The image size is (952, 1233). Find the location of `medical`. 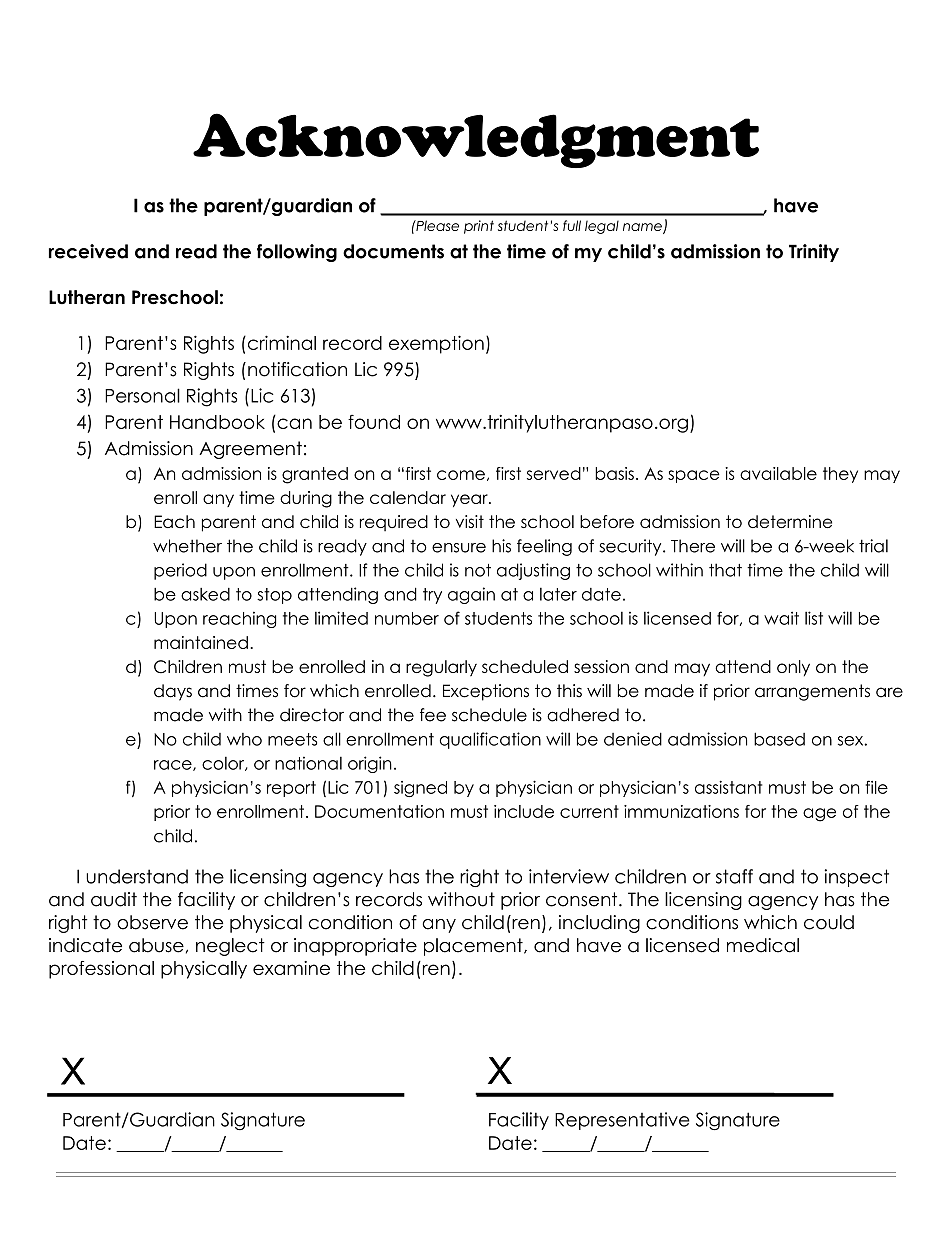

medical is located at coordinates (763, 945).
